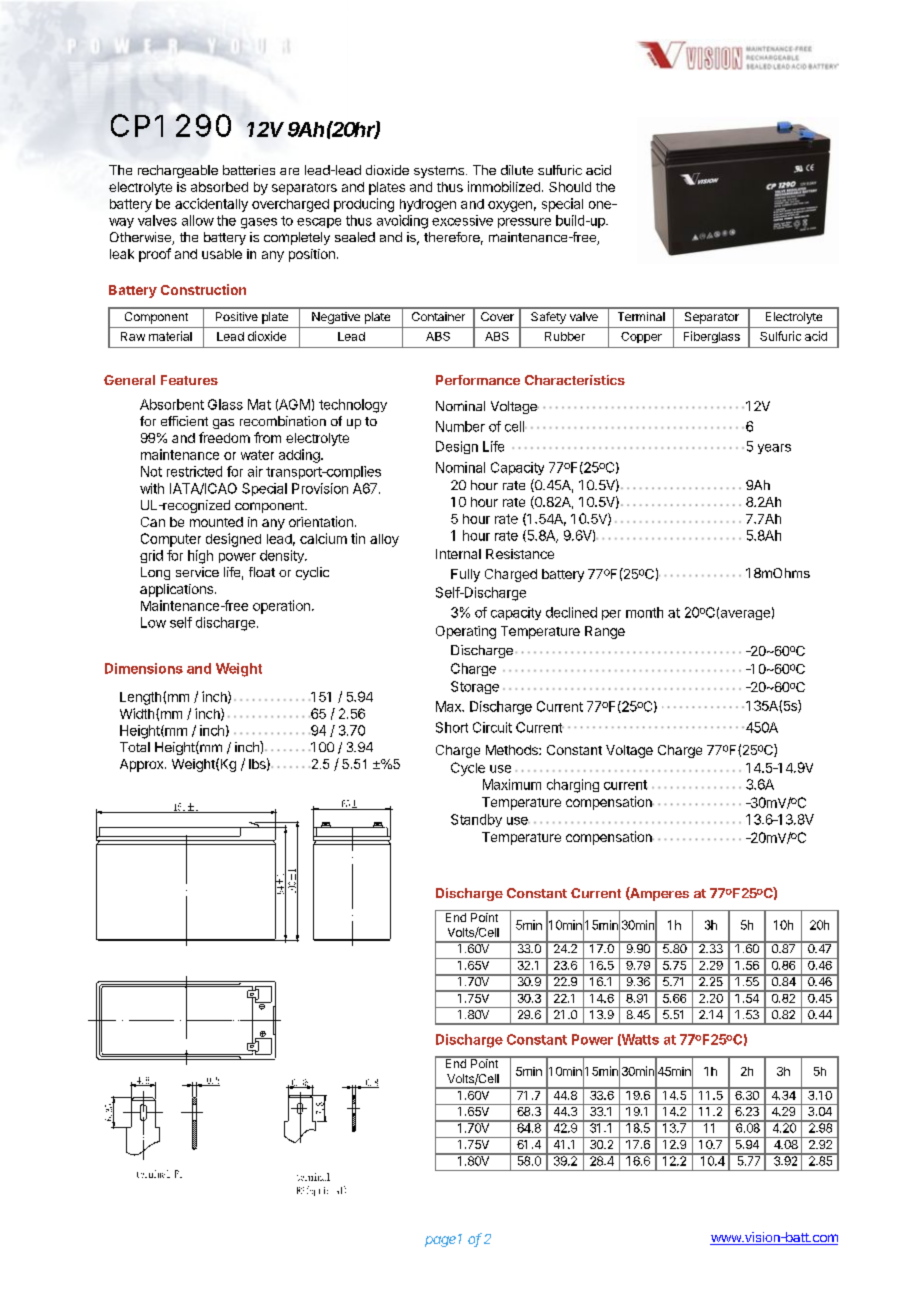  I want to click on absorbed, so click(219, 187).
